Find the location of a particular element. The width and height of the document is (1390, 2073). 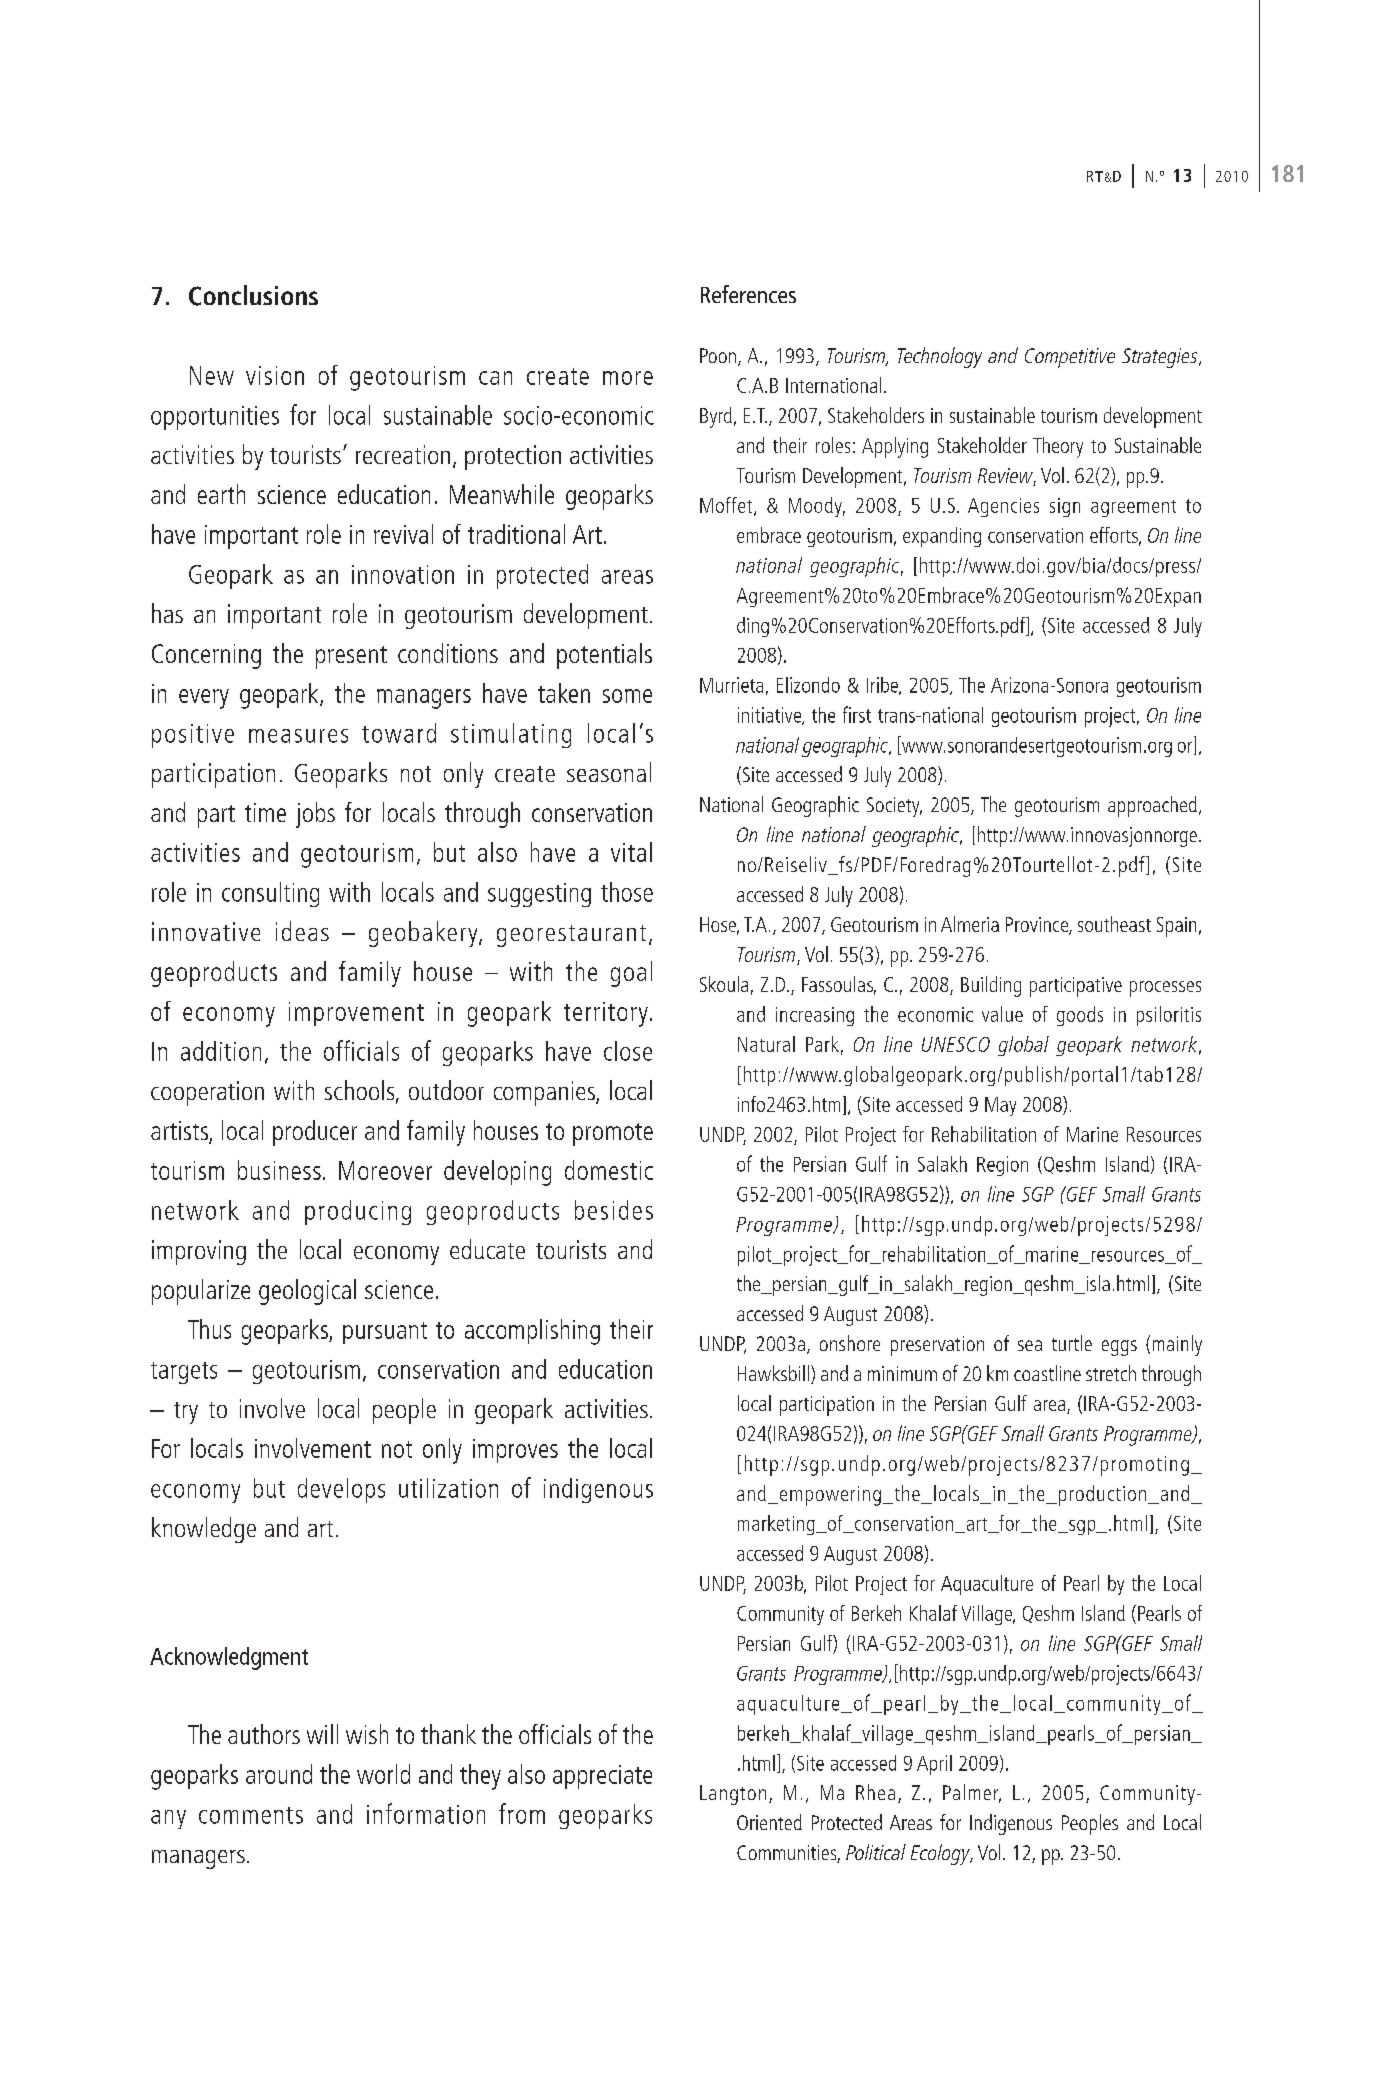

Competitive is located at coordinates (1070, 358).
